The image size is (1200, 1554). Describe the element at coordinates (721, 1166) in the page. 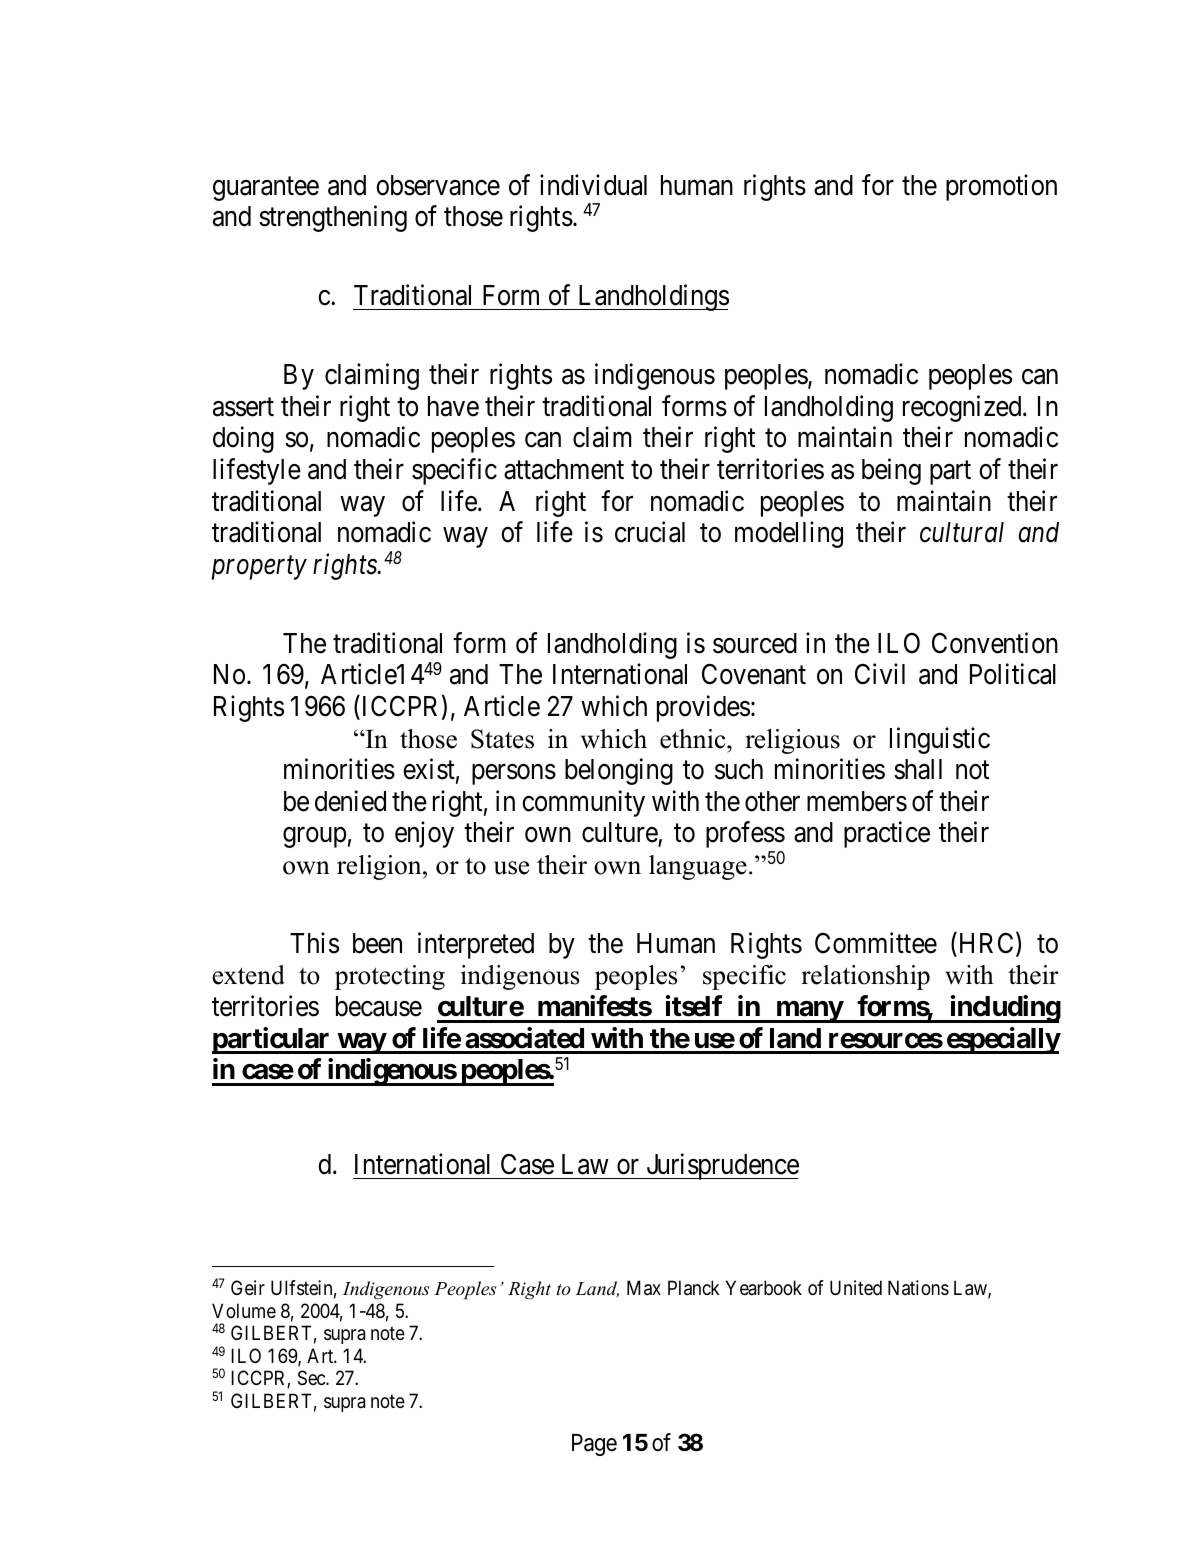

I see `Jurisprudence` at that location.
